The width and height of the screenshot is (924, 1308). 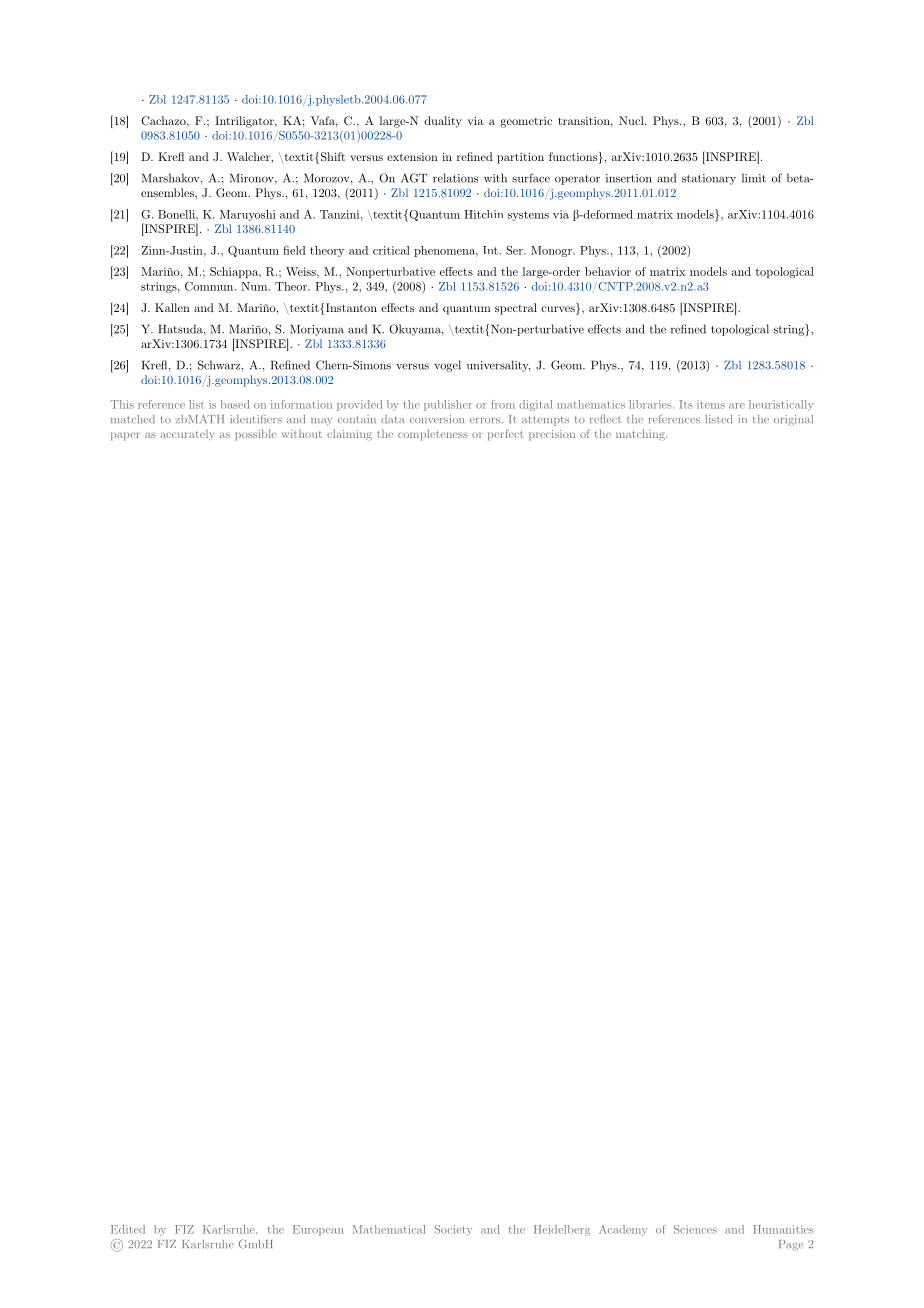 What do you see at coordinates (187, 434) in the screenshot?
I see `accurately` at bounding box center [187, 434].
